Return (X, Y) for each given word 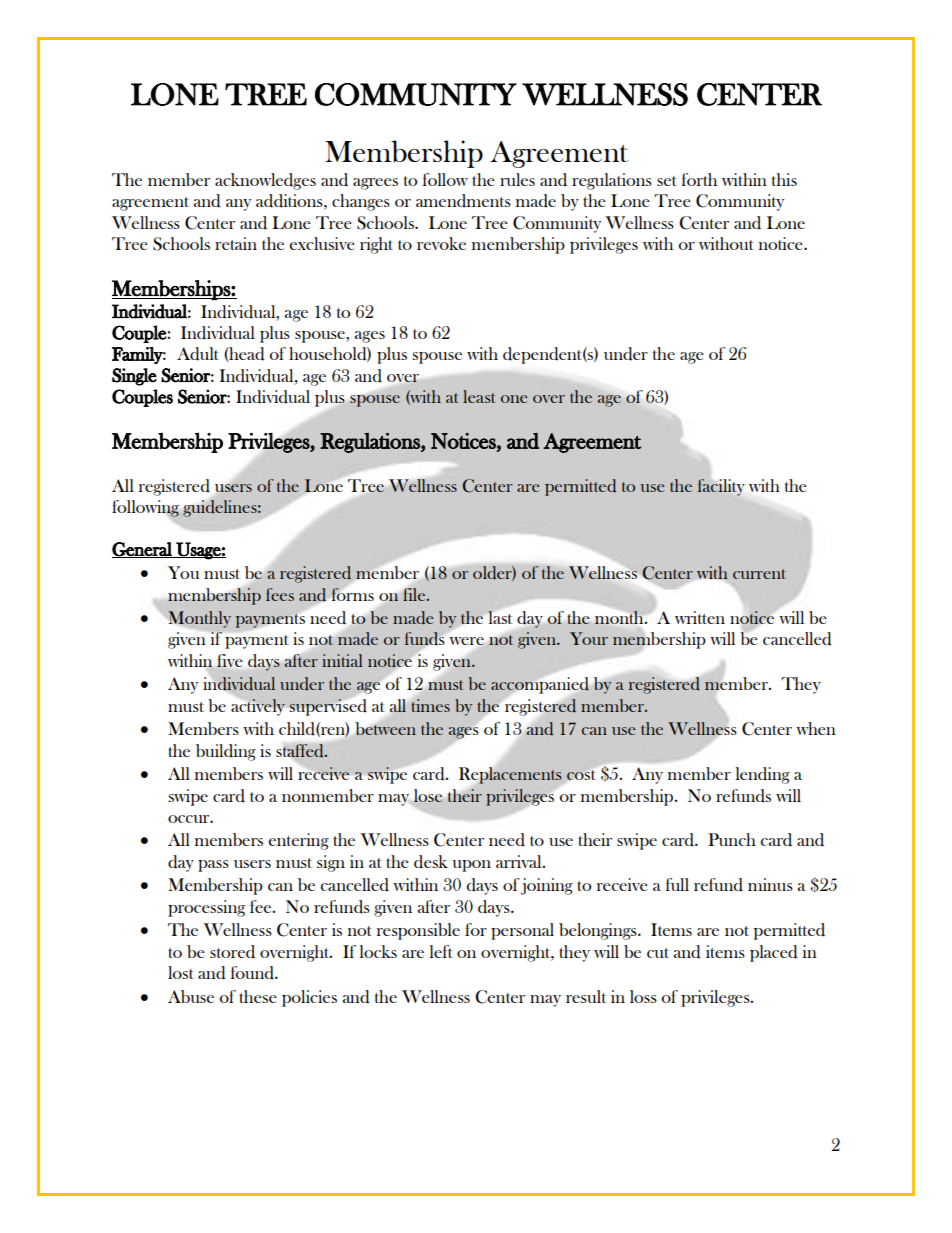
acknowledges (265, 181)
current (759, 574)
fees (280, 594)
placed (774, 953)
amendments (463, 201)
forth (699, 179)
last (500, 617)
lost (181, 972)
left (441, 951)
